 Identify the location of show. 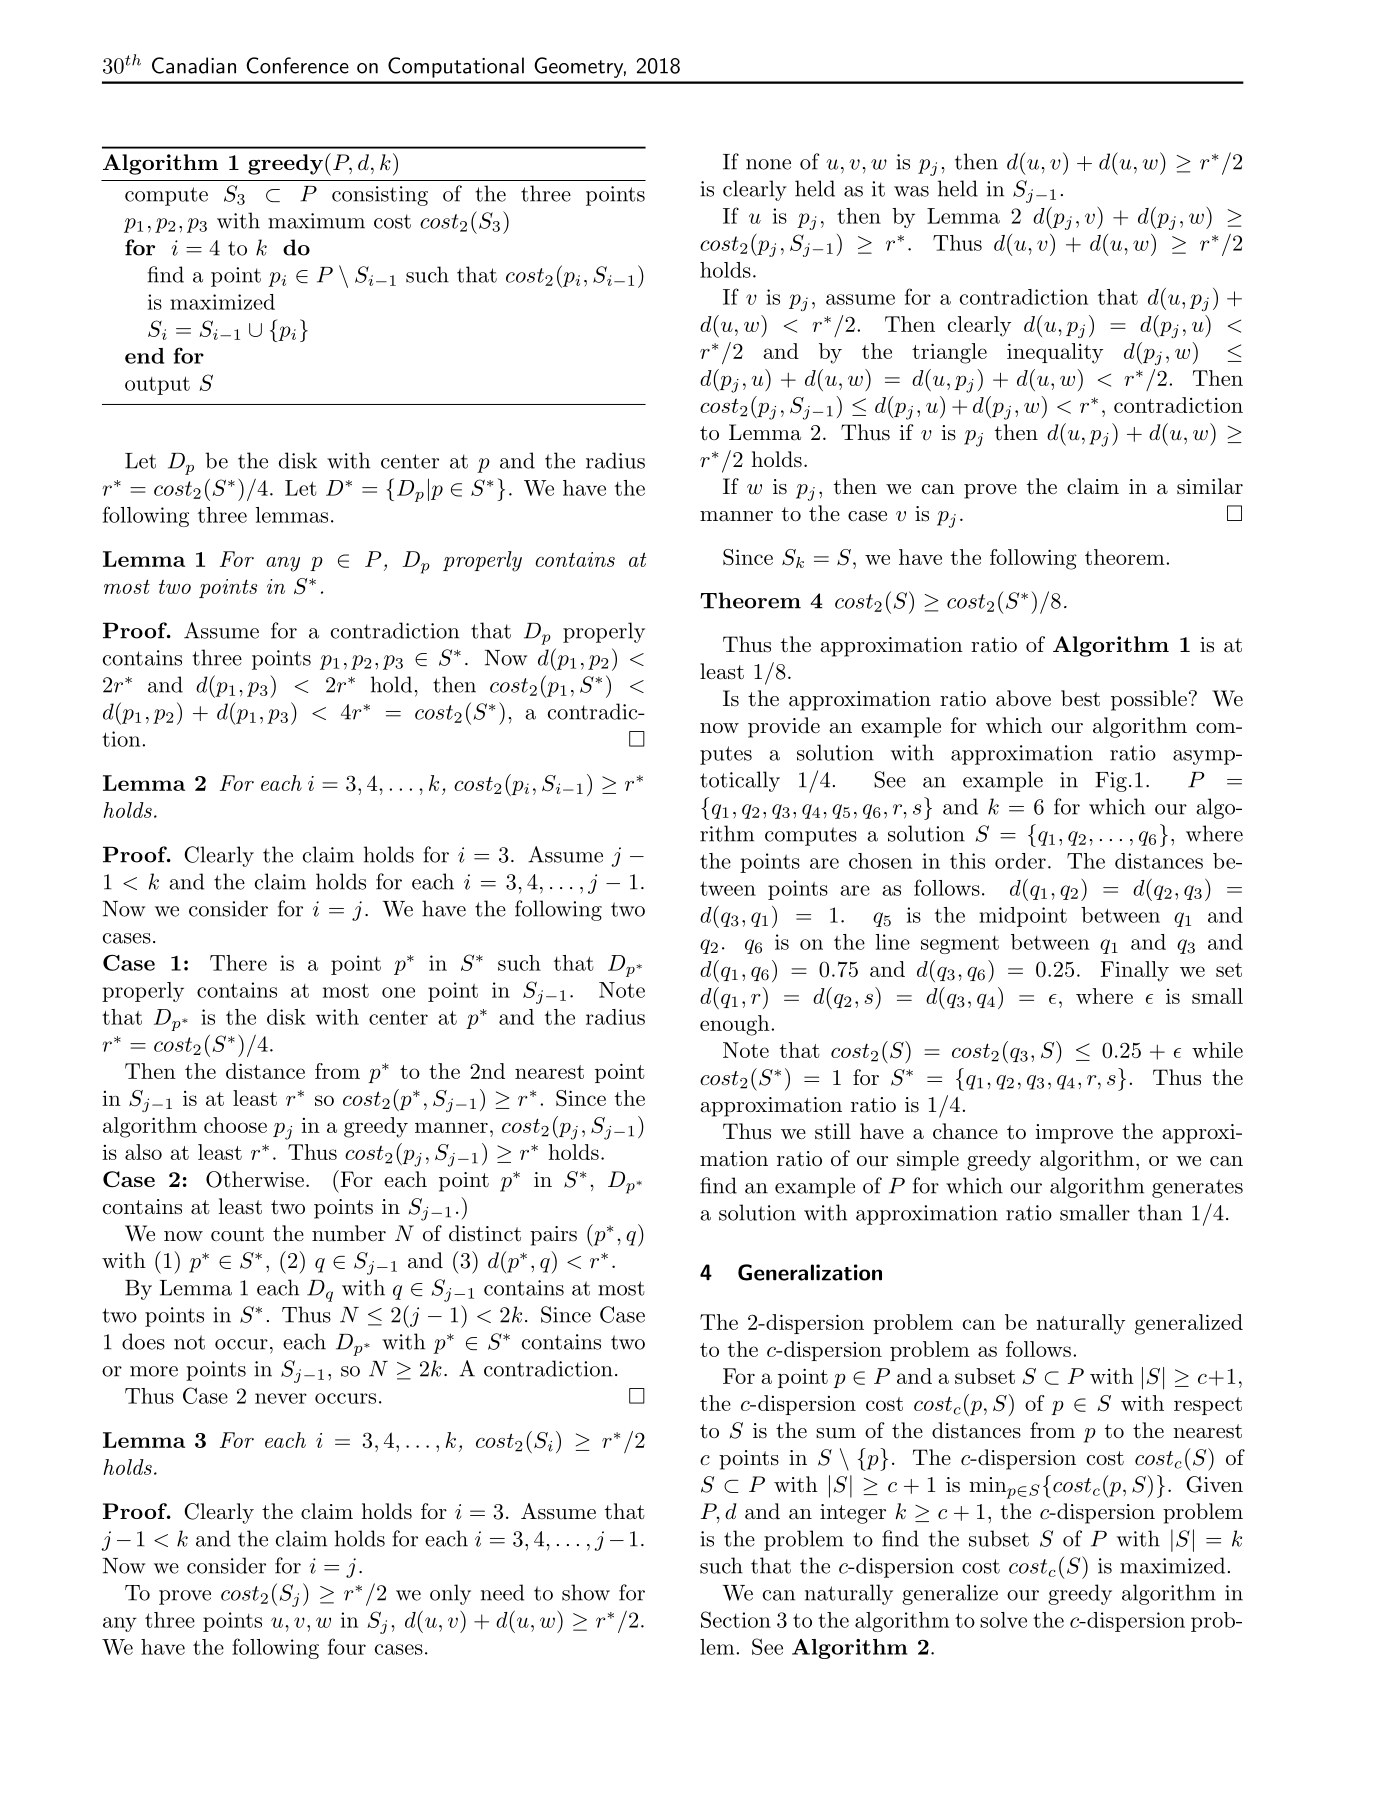
(586, 1592).
